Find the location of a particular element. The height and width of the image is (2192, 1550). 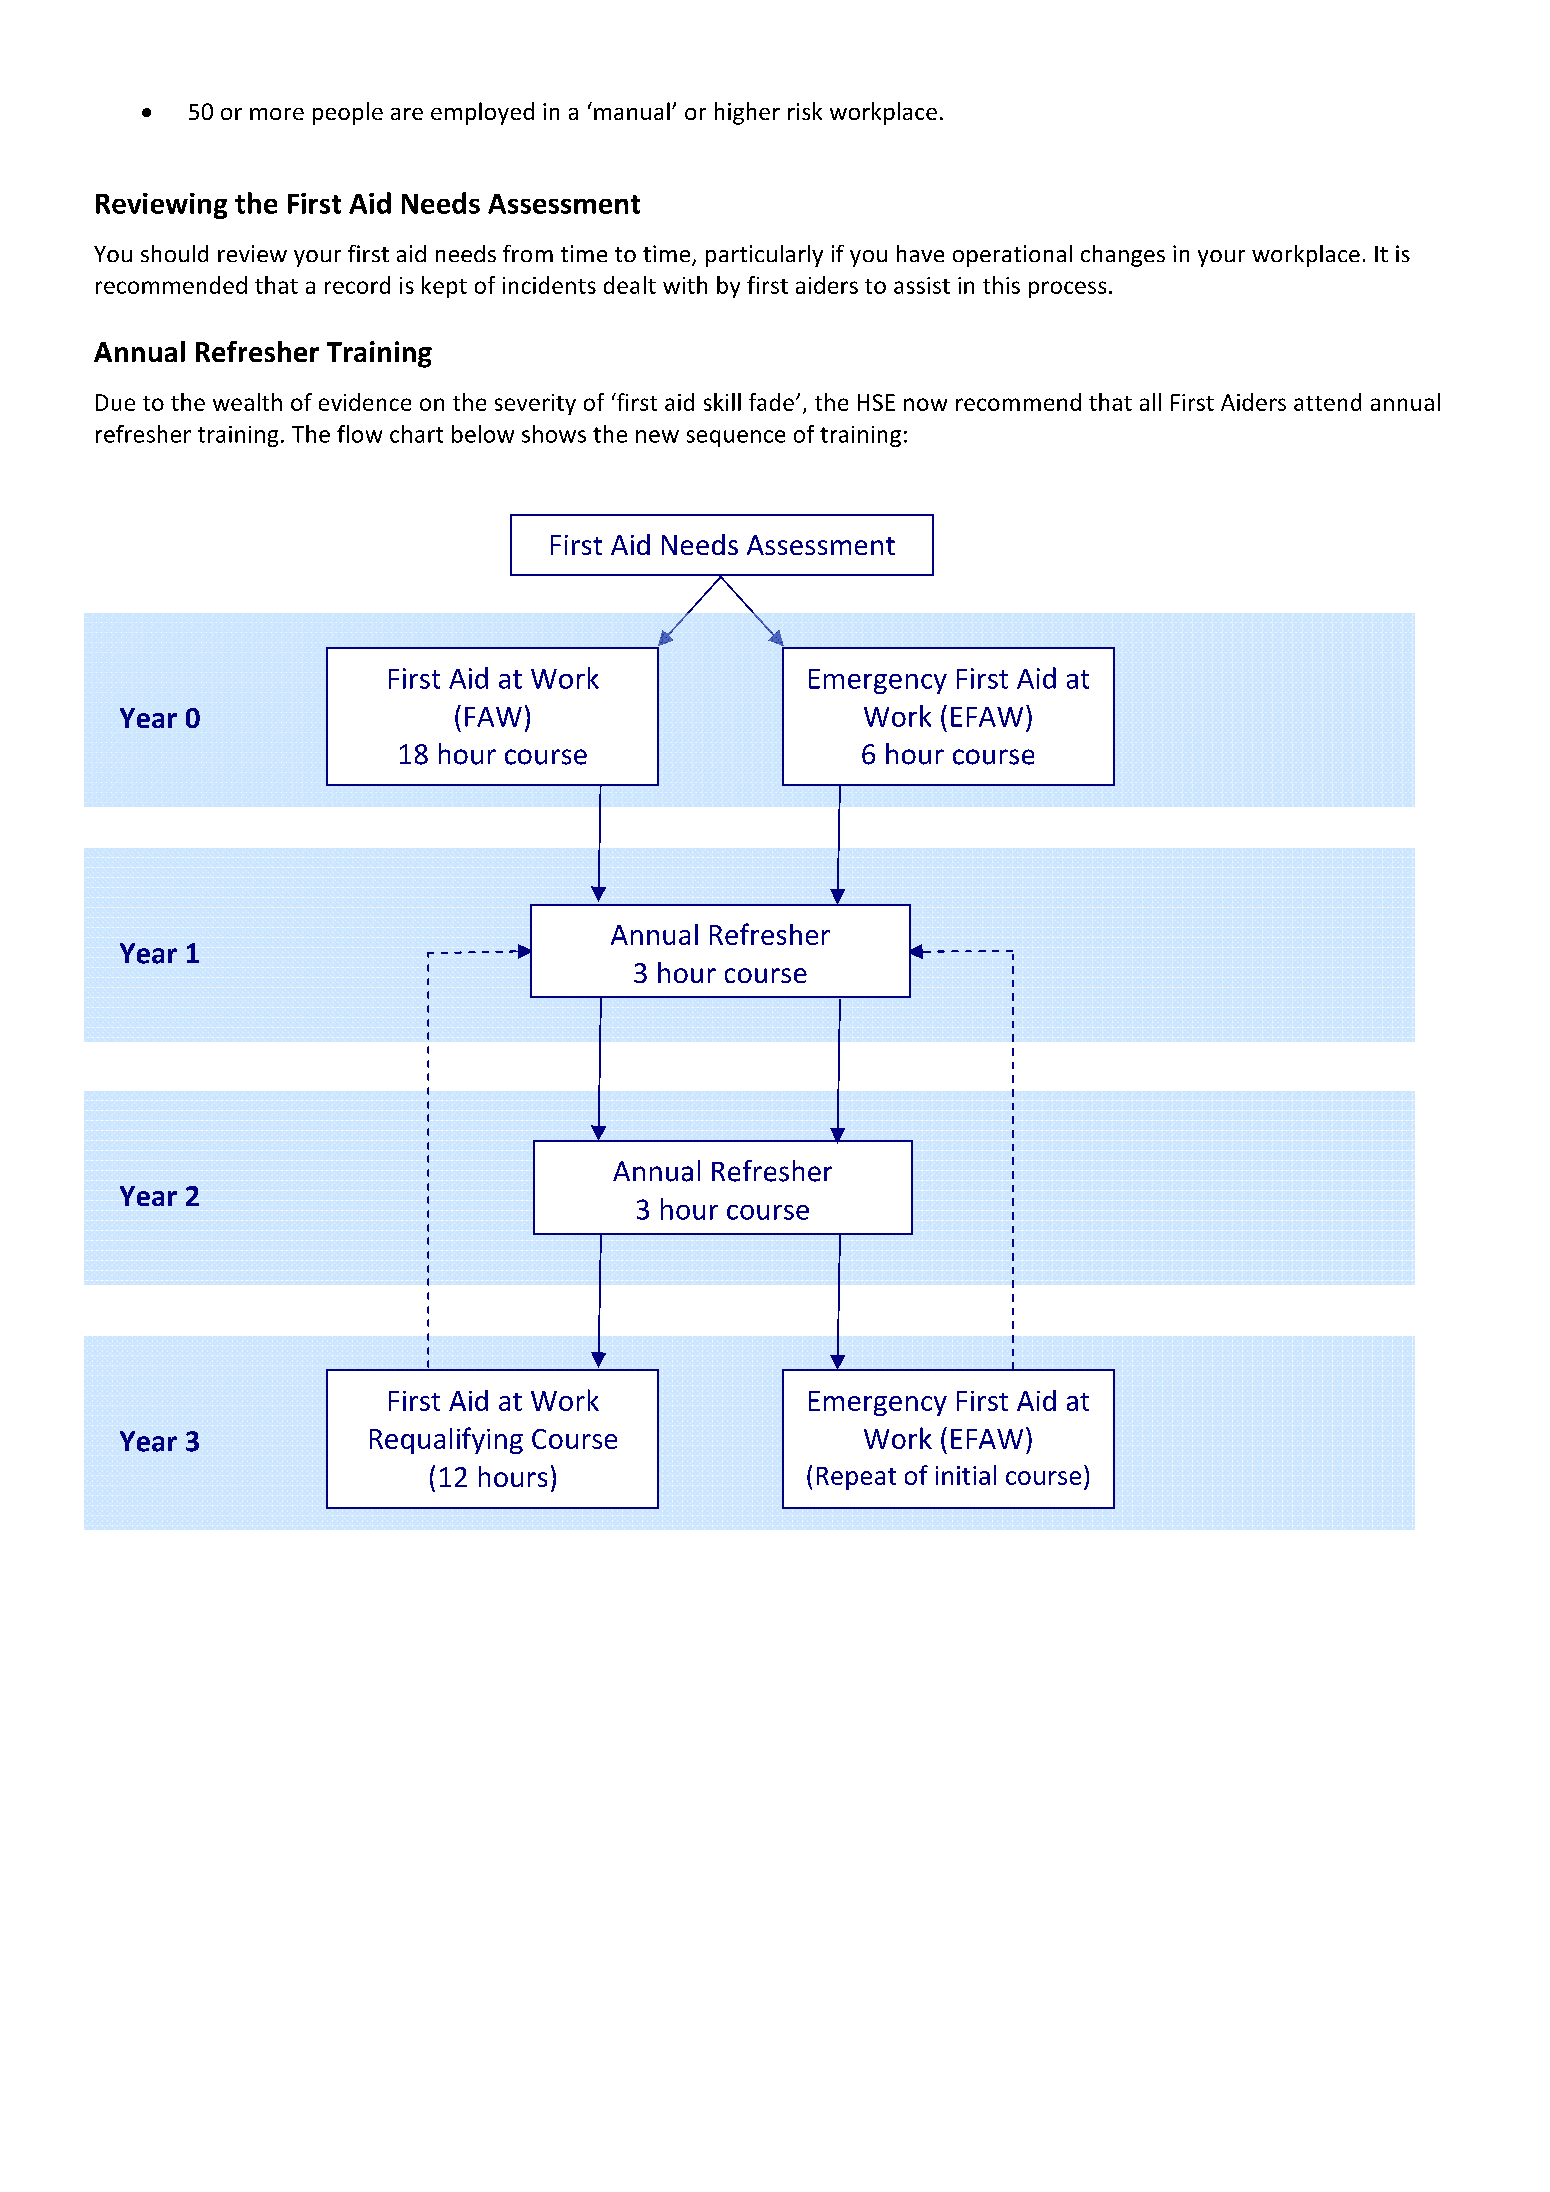

more is located at coordinates (277, 114).
